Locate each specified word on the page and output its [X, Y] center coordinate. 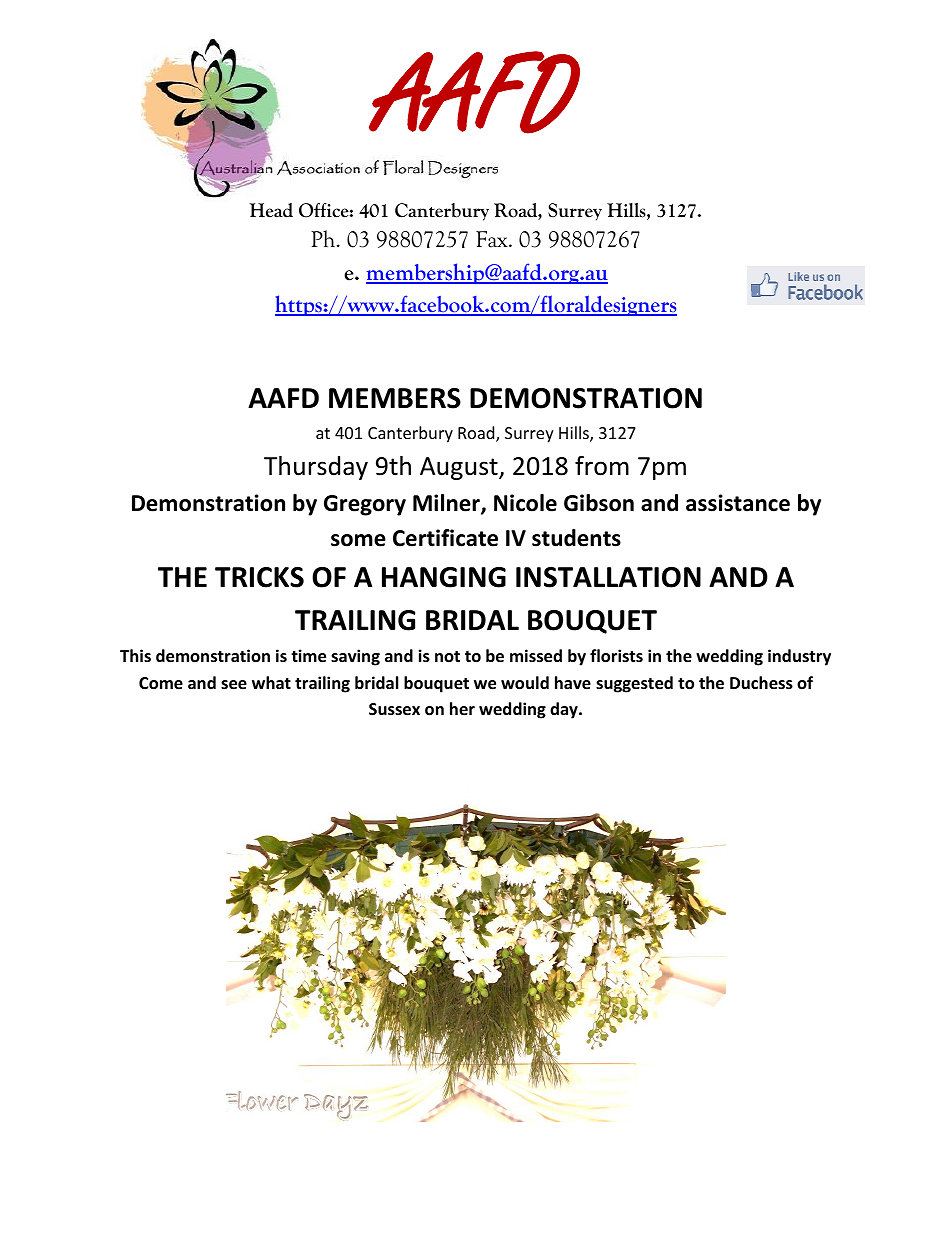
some [358, 540]
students [576, 538]
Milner [447, 504]
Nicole [525, 503]
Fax [493, 239]
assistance [738, 503]
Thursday [316, 468]
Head [271, 210]
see [234, 685]
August [460, 468]
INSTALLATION [608, 577]
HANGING [444, 577]
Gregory [365, 505]
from [602, 466]
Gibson [599, 503]
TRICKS [259, 577]
